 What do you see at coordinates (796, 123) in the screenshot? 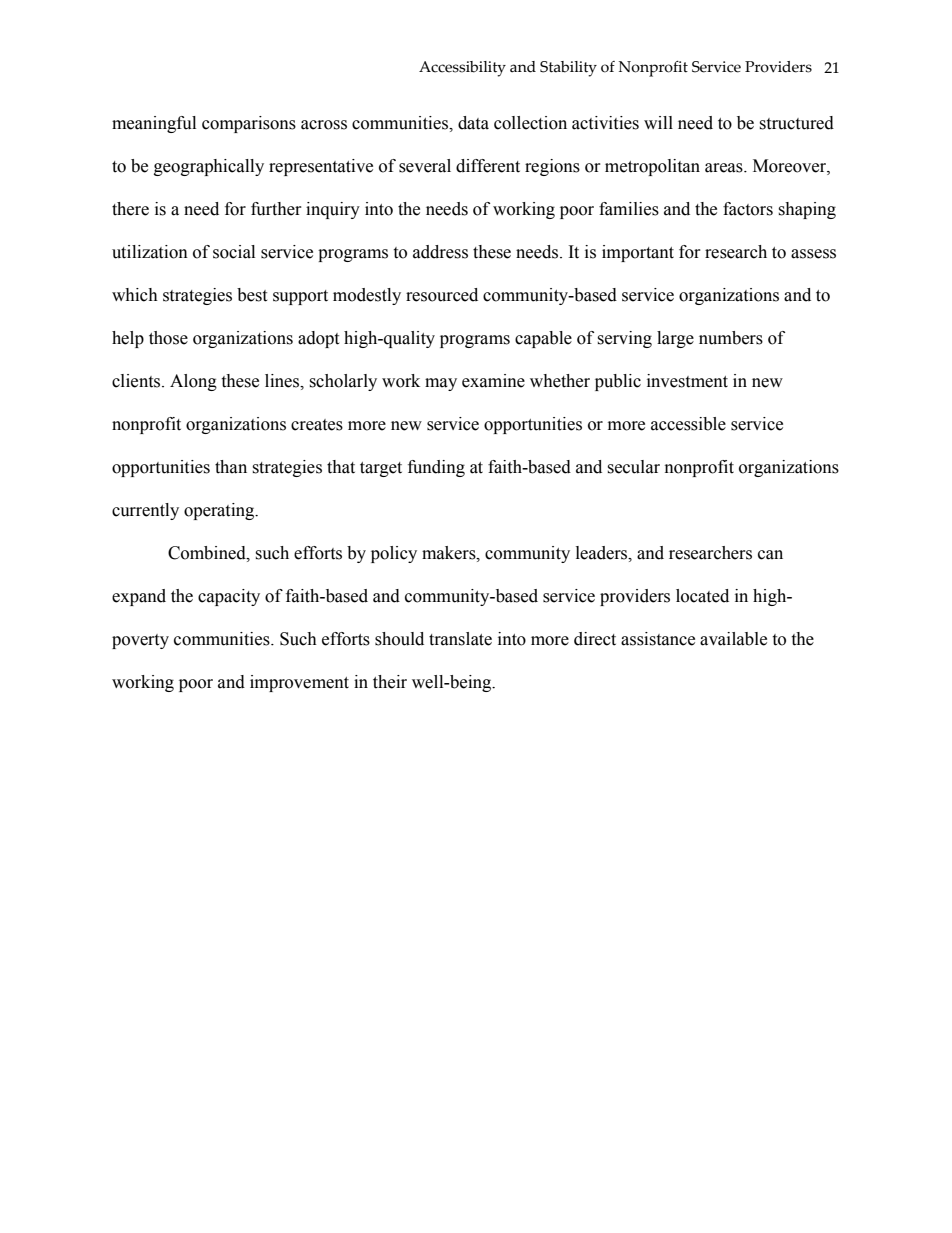
I see `structured` at bounding box center [796, 123].
